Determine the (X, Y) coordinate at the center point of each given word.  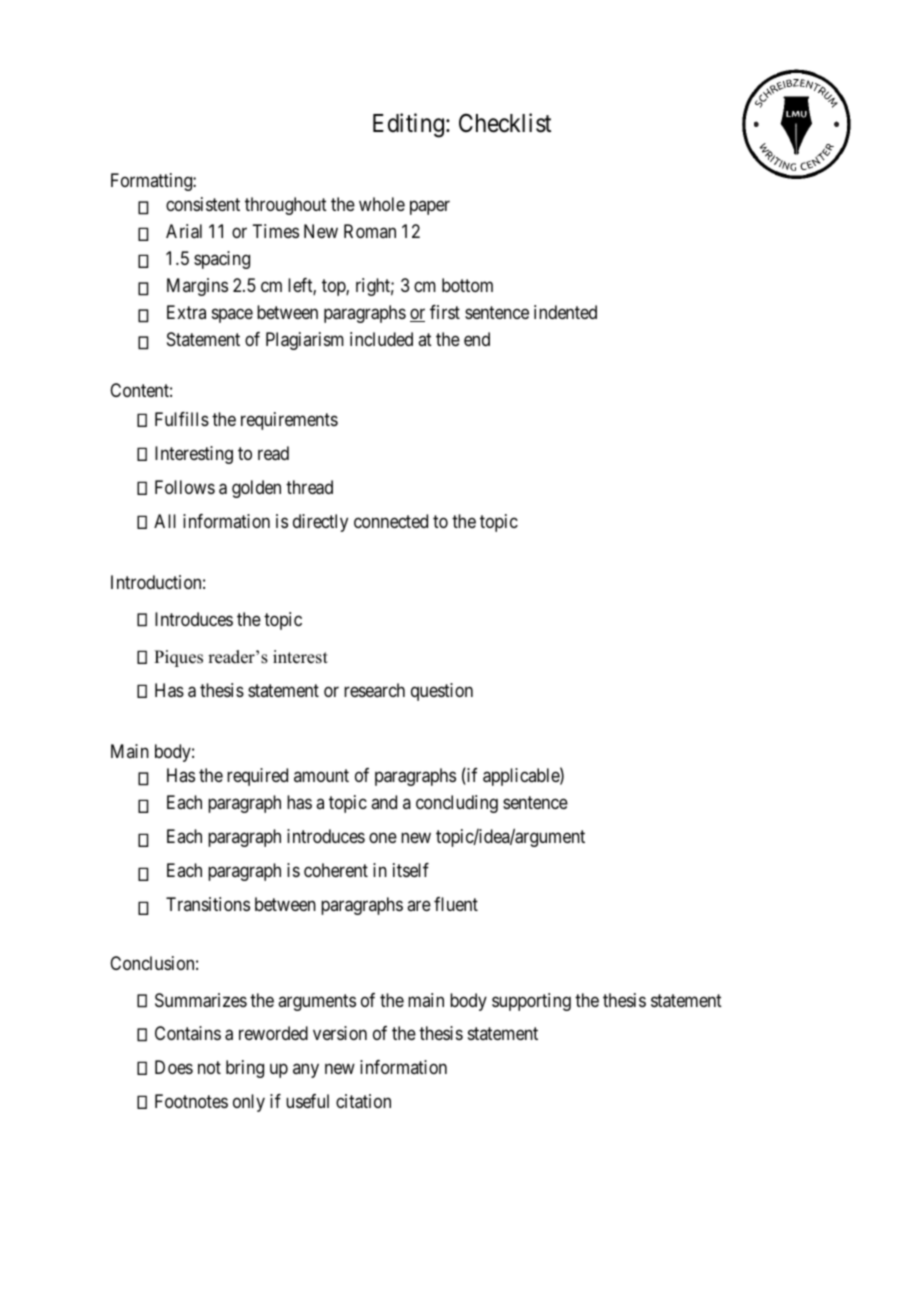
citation (363, 1101)
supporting (531, 1002)
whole (382, 204)
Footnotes (191, 1101)
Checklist (505, 123)
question (442, 692)
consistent (203, 204)
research (374, 690)
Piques (178, 658)
